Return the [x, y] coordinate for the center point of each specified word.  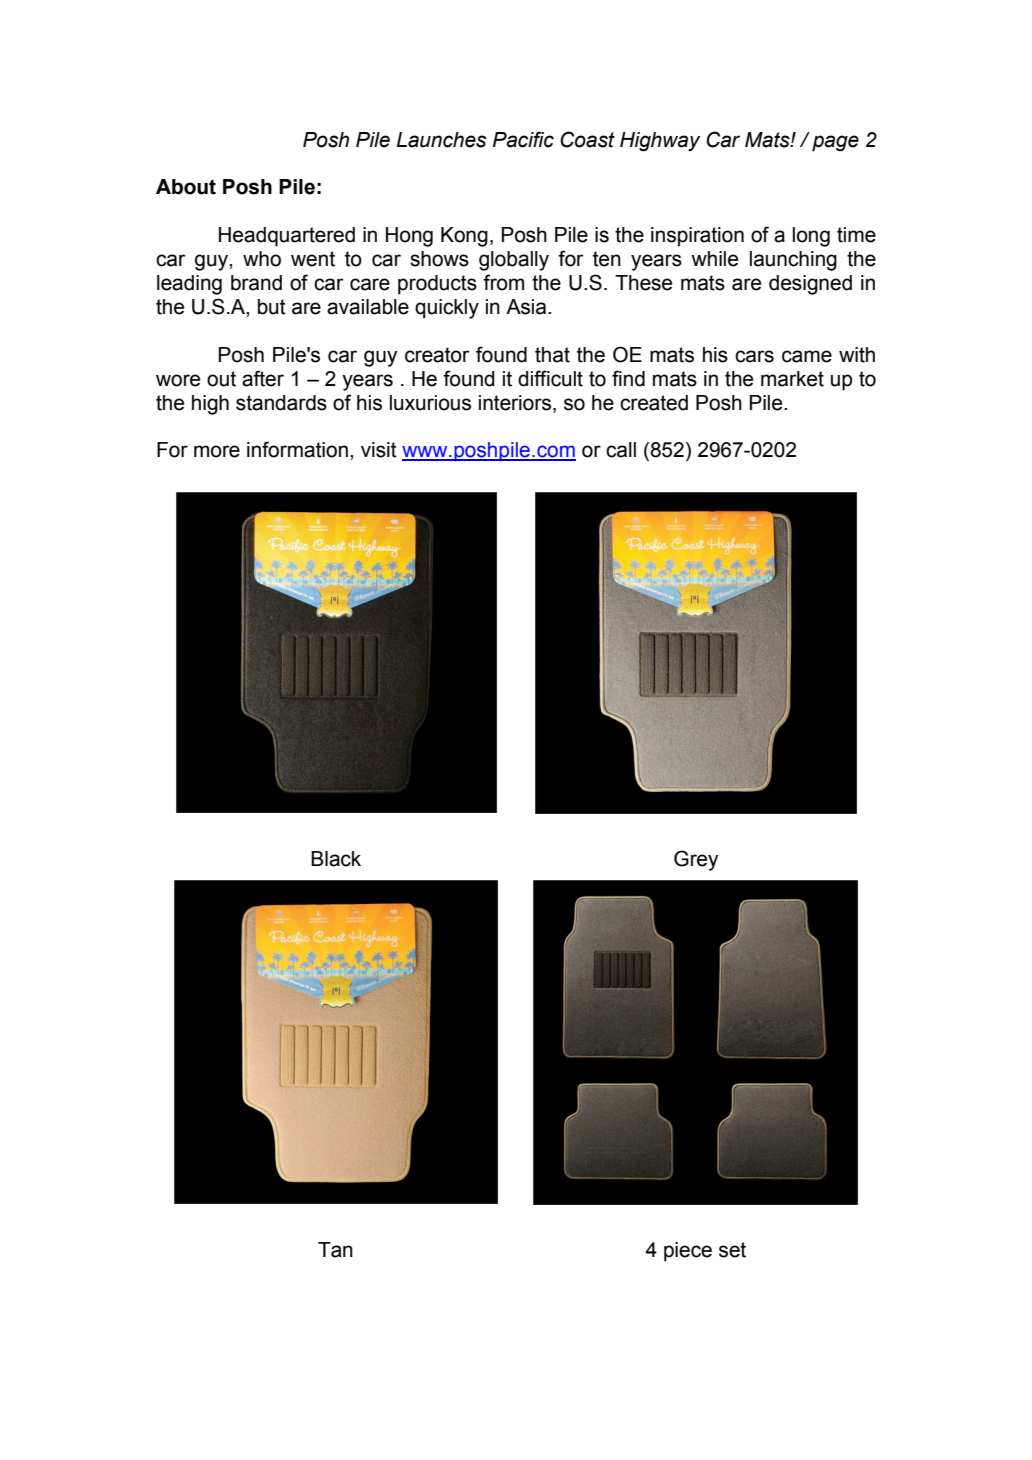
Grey [696, 860]
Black [336, 859]
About [186, 187]
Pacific [523, 139]
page [835, 143]
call [621, 450]
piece [688, 1252]
